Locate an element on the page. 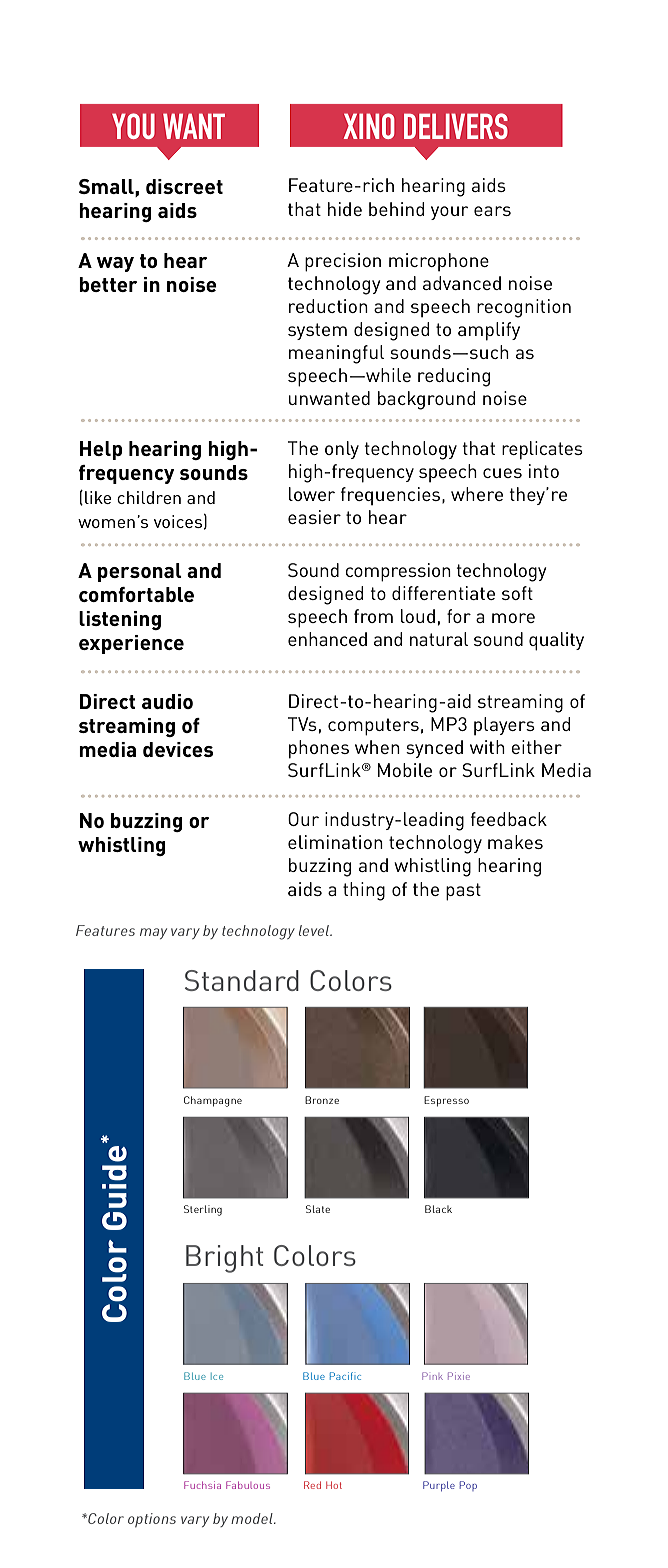 This page has height=1568, width=668. ears is located at coordinates (492, 211).
